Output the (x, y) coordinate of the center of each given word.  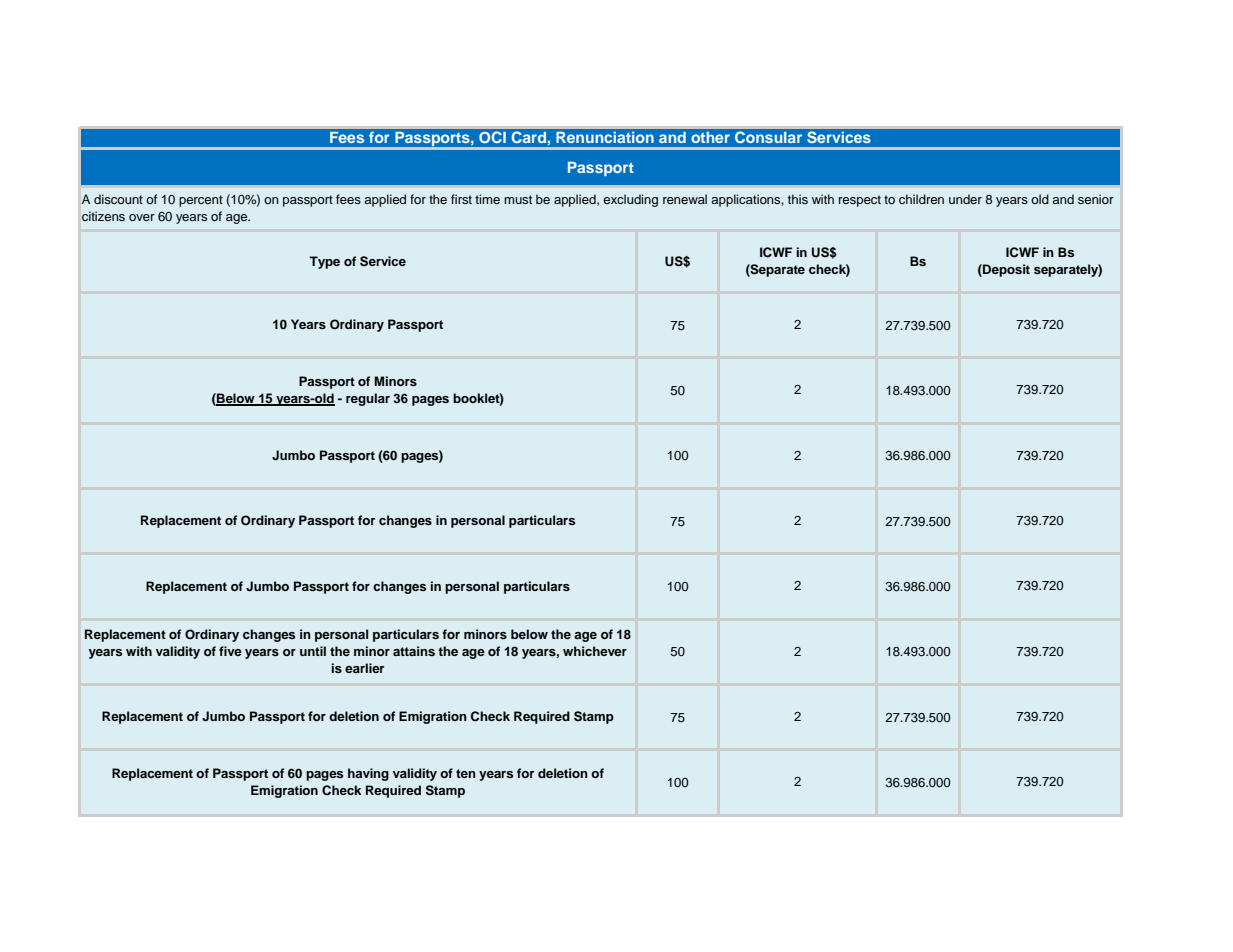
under (965, 199)
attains (414, 651)
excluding (630, 200)
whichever (595, 651)
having (368, 774)
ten (466, 773)
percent (201, 201)
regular (368, 399)
